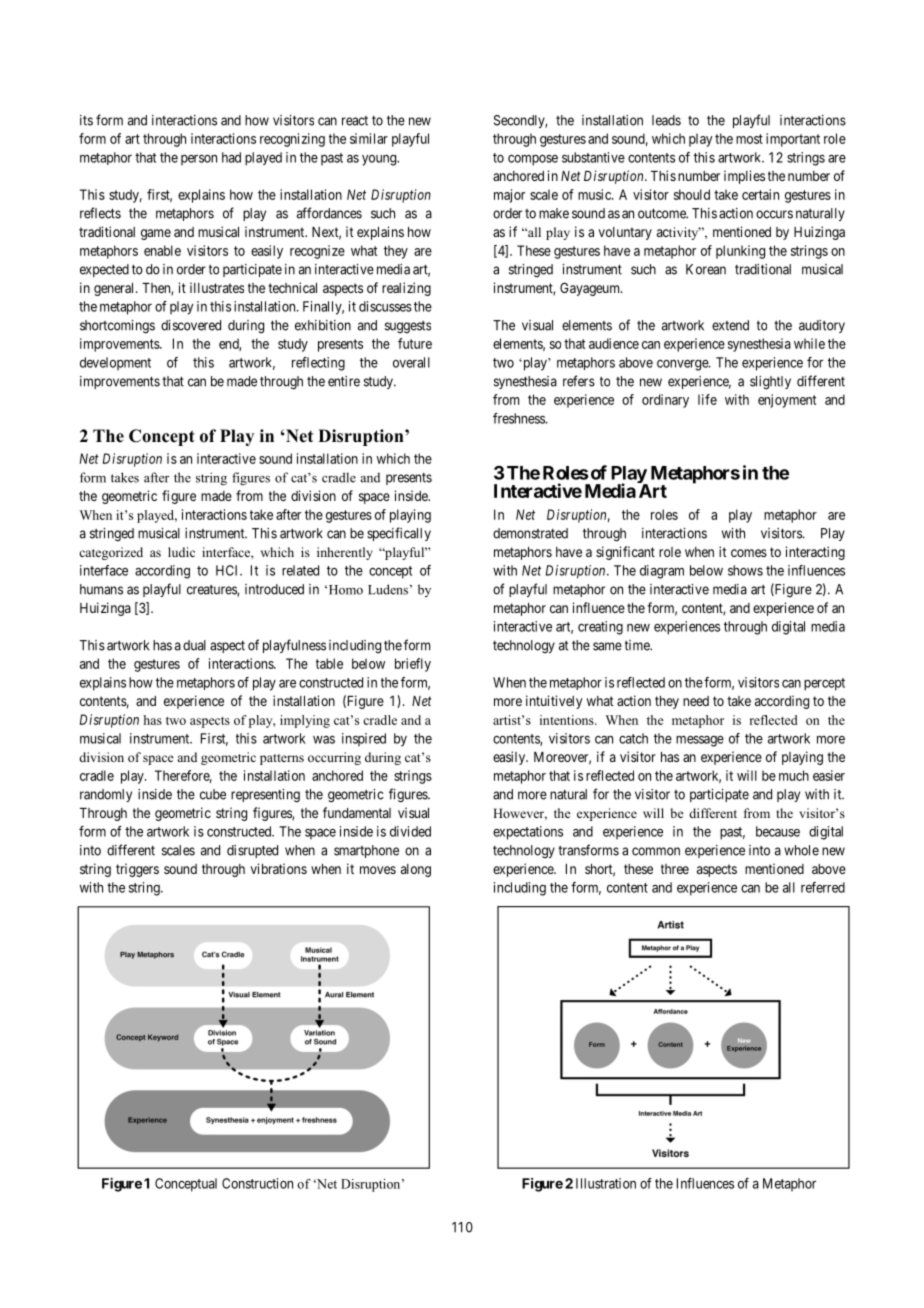 The height and width of the document is (1308, 924). Describe the element at coordinates (199, 160) in the document. I see `person` at that location.
